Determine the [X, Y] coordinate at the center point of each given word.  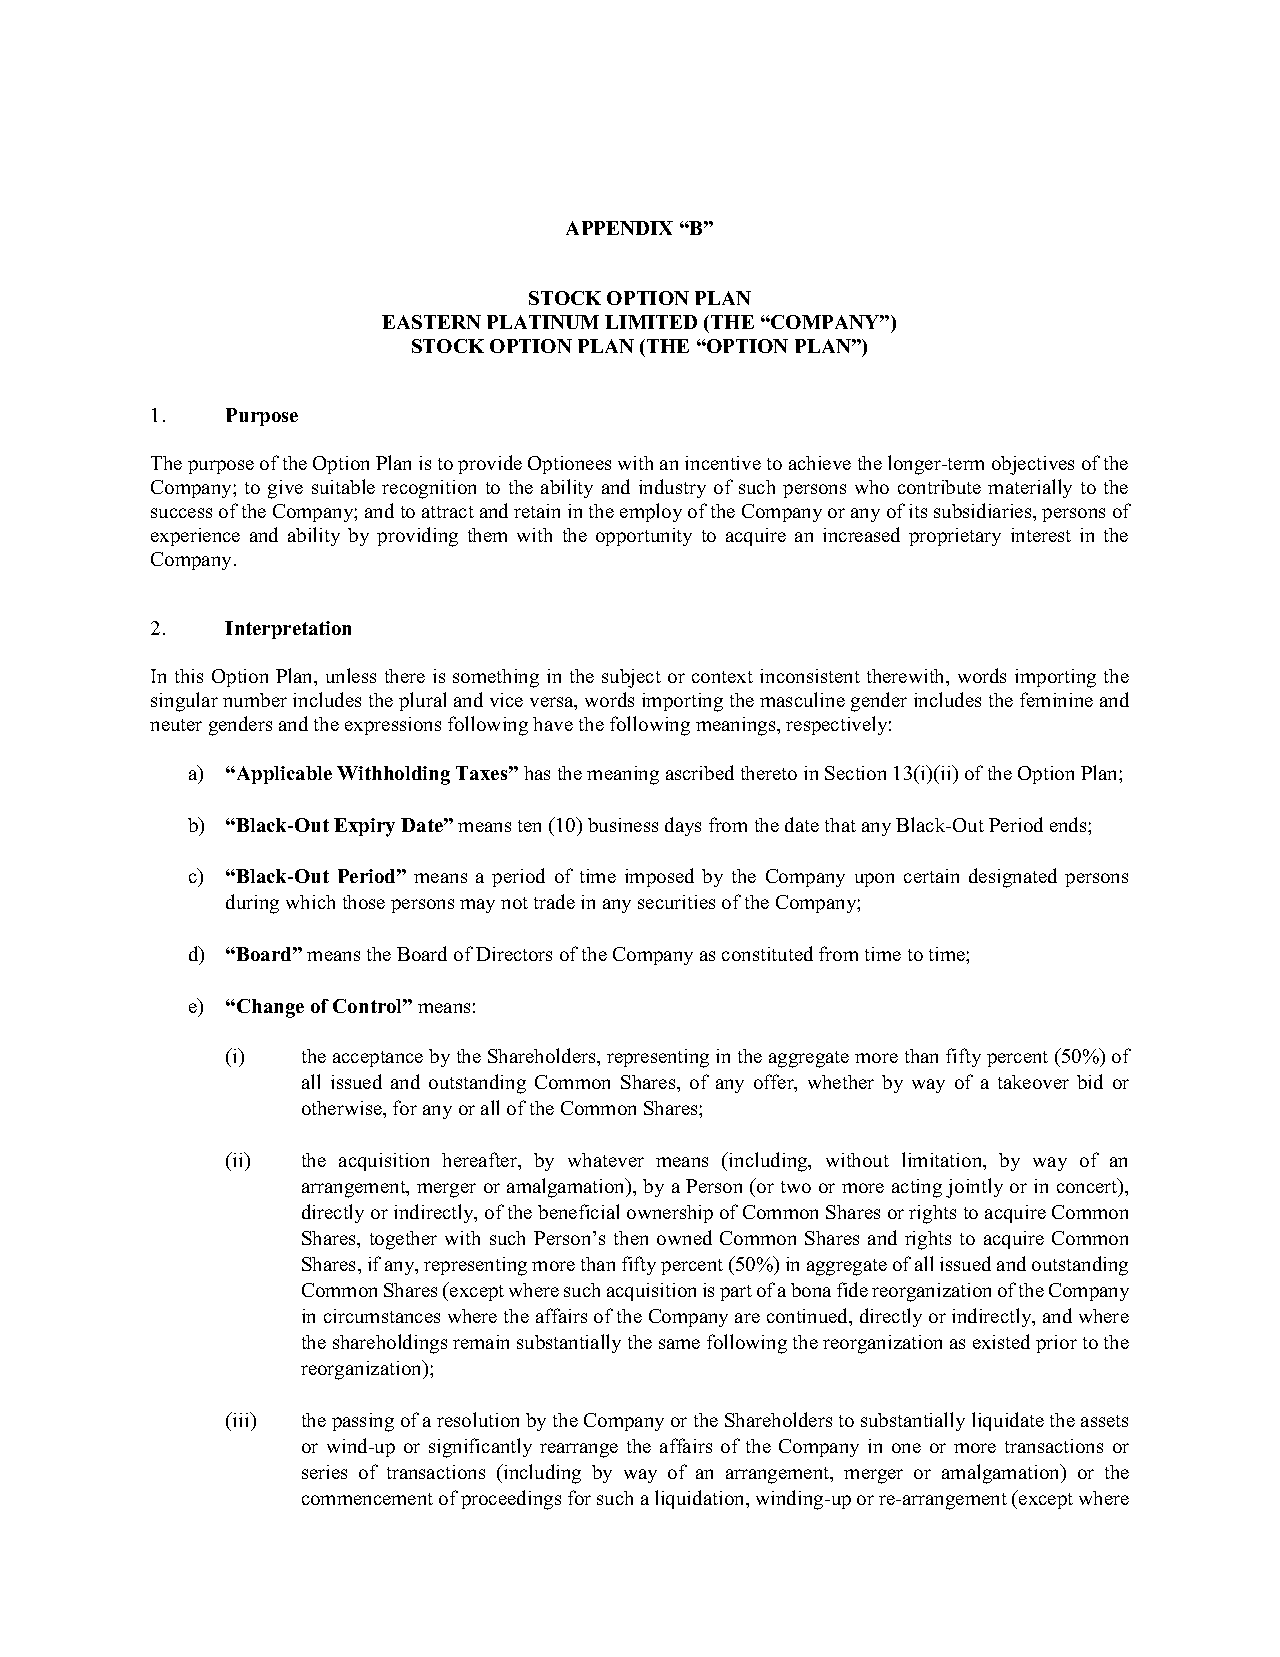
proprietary [955, 537]
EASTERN [431, 322]
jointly [974, 1188]
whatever [606, 1160]
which [310, 902]
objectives [1033, 465]
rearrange [579, 1450]
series [324, 1472]
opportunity [644, 537]
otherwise [343, 1108]
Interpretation [288, 630]
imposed [659, 877]
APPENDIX [619, 228]
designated [1013, 878]
